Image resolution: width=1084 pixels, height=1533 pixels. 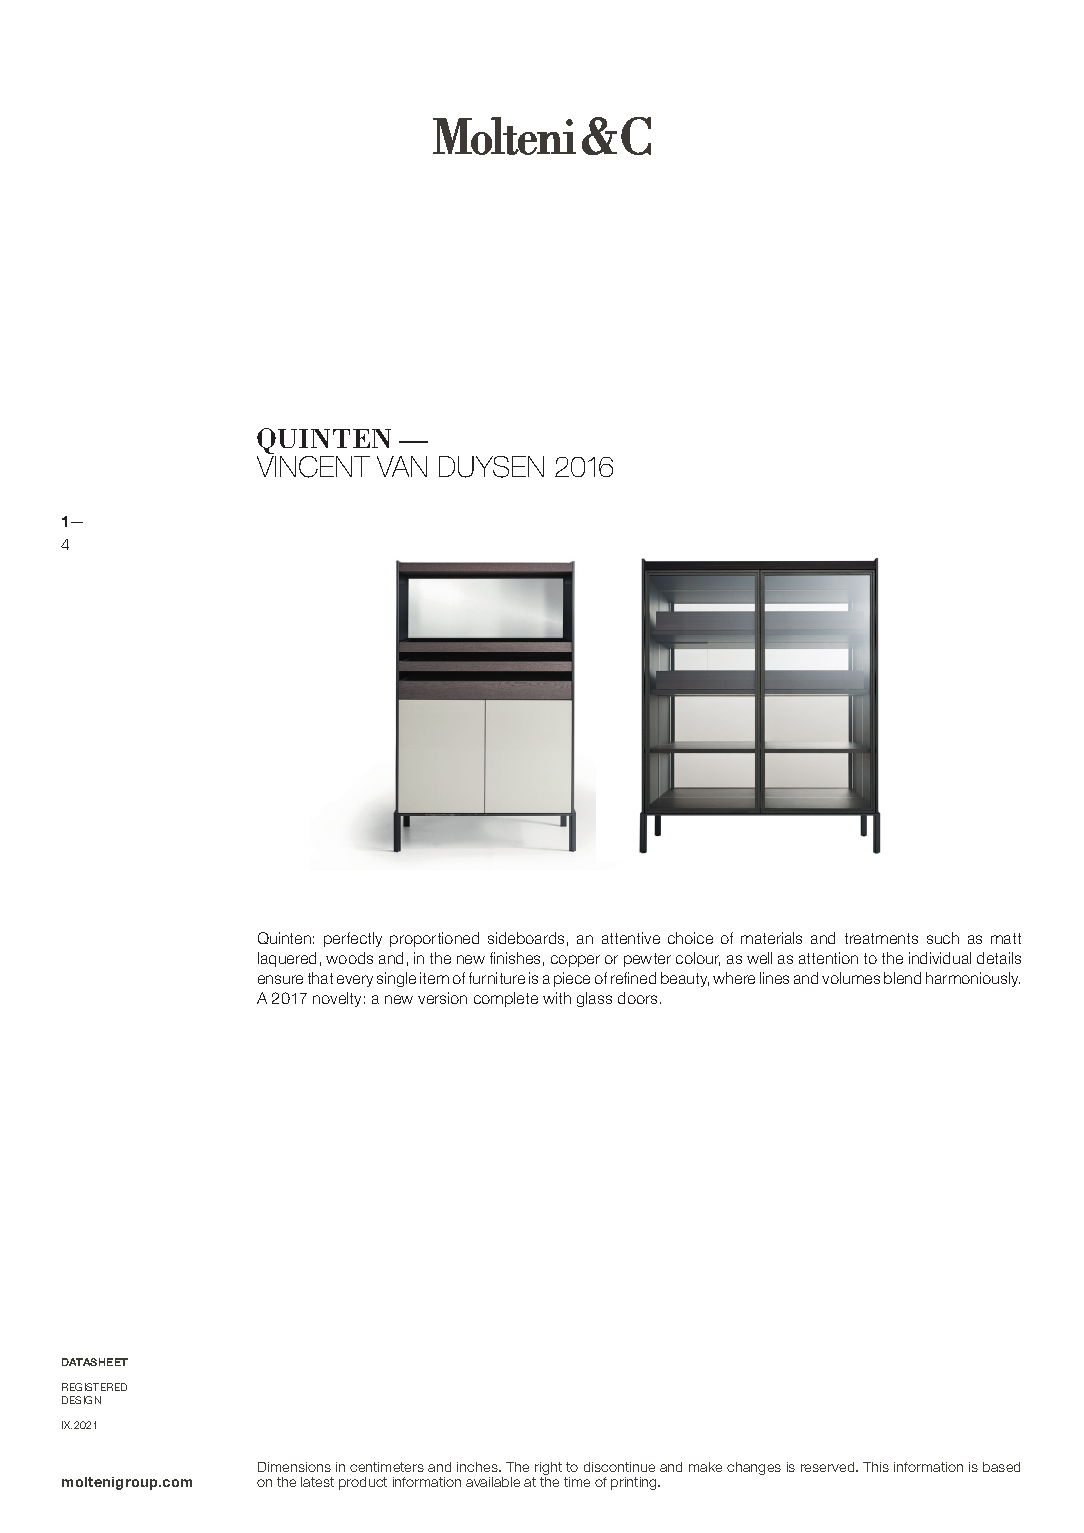 I want to click on VINCENT, so click(x=313, y=467).
